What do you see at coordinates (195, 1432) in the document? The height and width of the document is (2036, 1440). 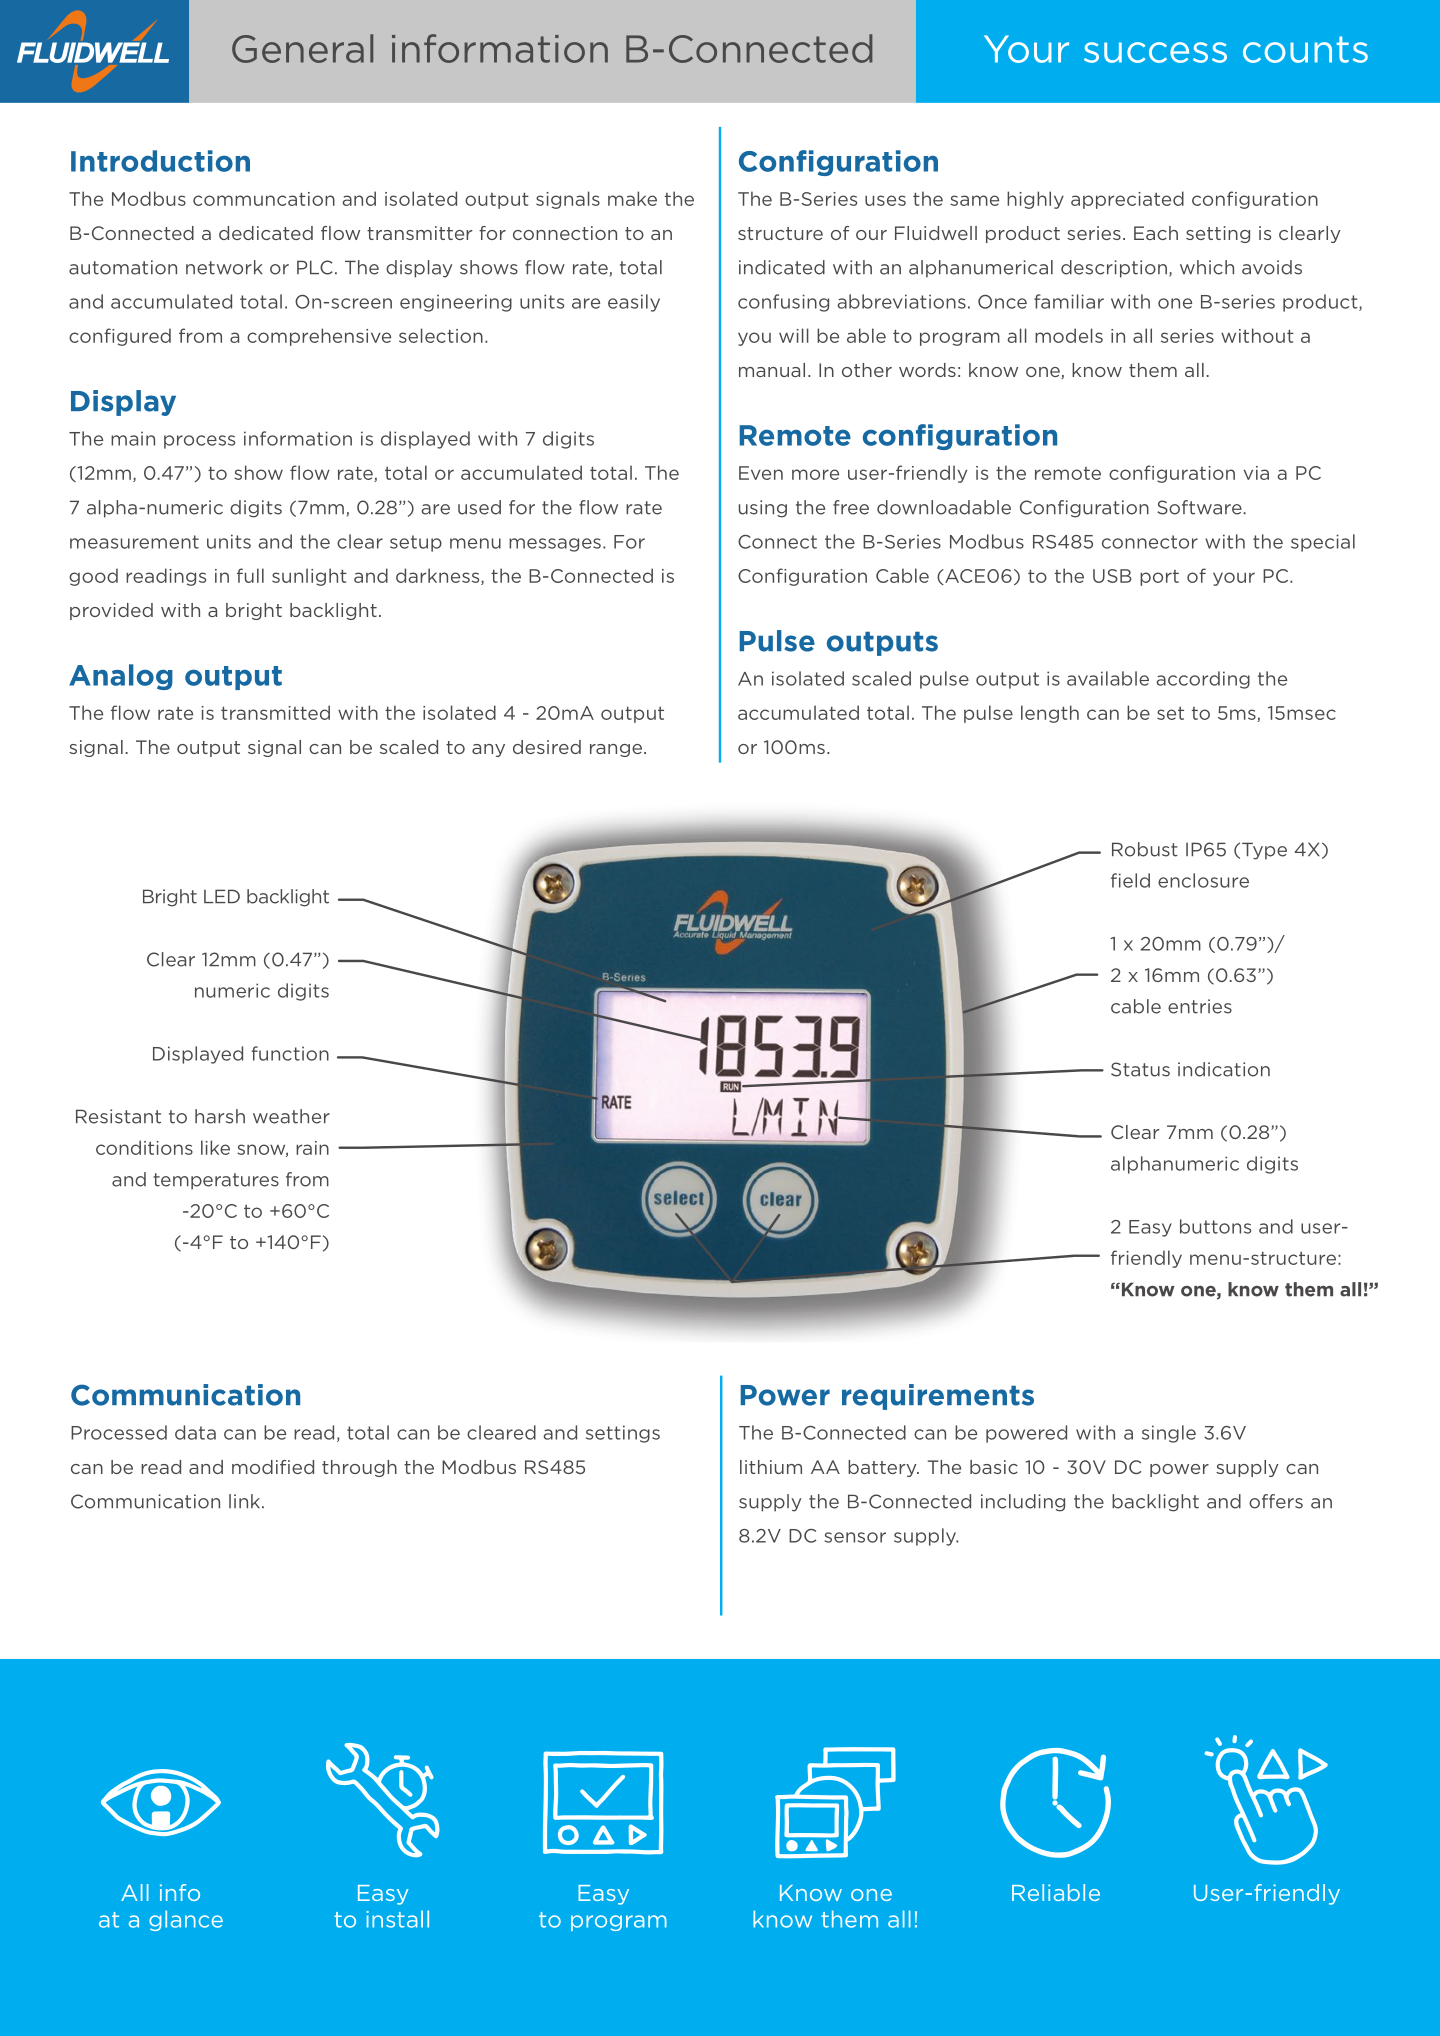 I see `data` at bounding box center [195, 1432].
